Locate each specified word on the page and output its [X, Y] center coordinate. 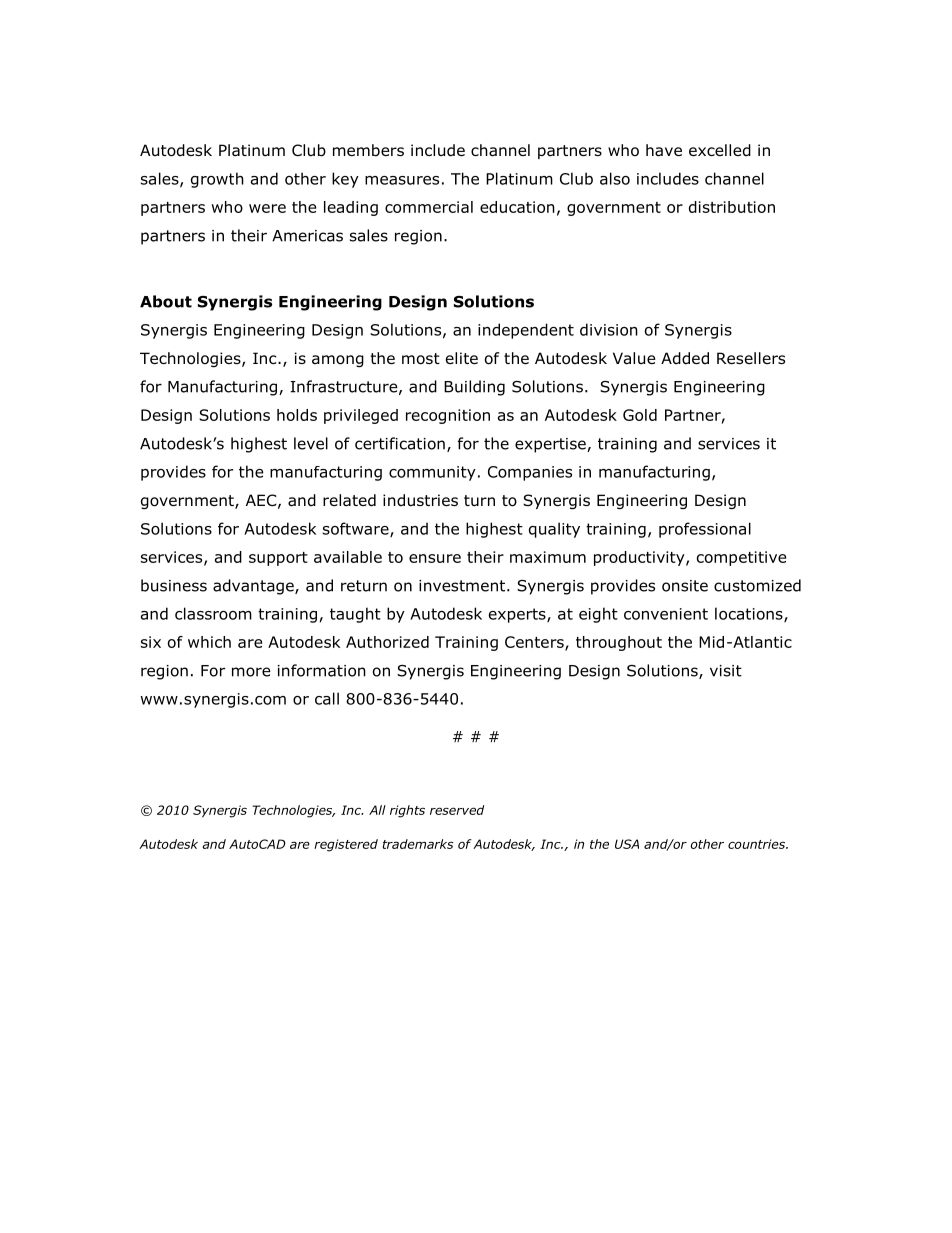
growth [217, 180]
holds [297, 415]
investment [463, 586]
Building [474, 388]
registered [346, 845]
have [664, 150]
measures [402, 180]
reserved [457, 810]
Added [685, 358]
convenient [666, 614]
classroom [213, 613]
